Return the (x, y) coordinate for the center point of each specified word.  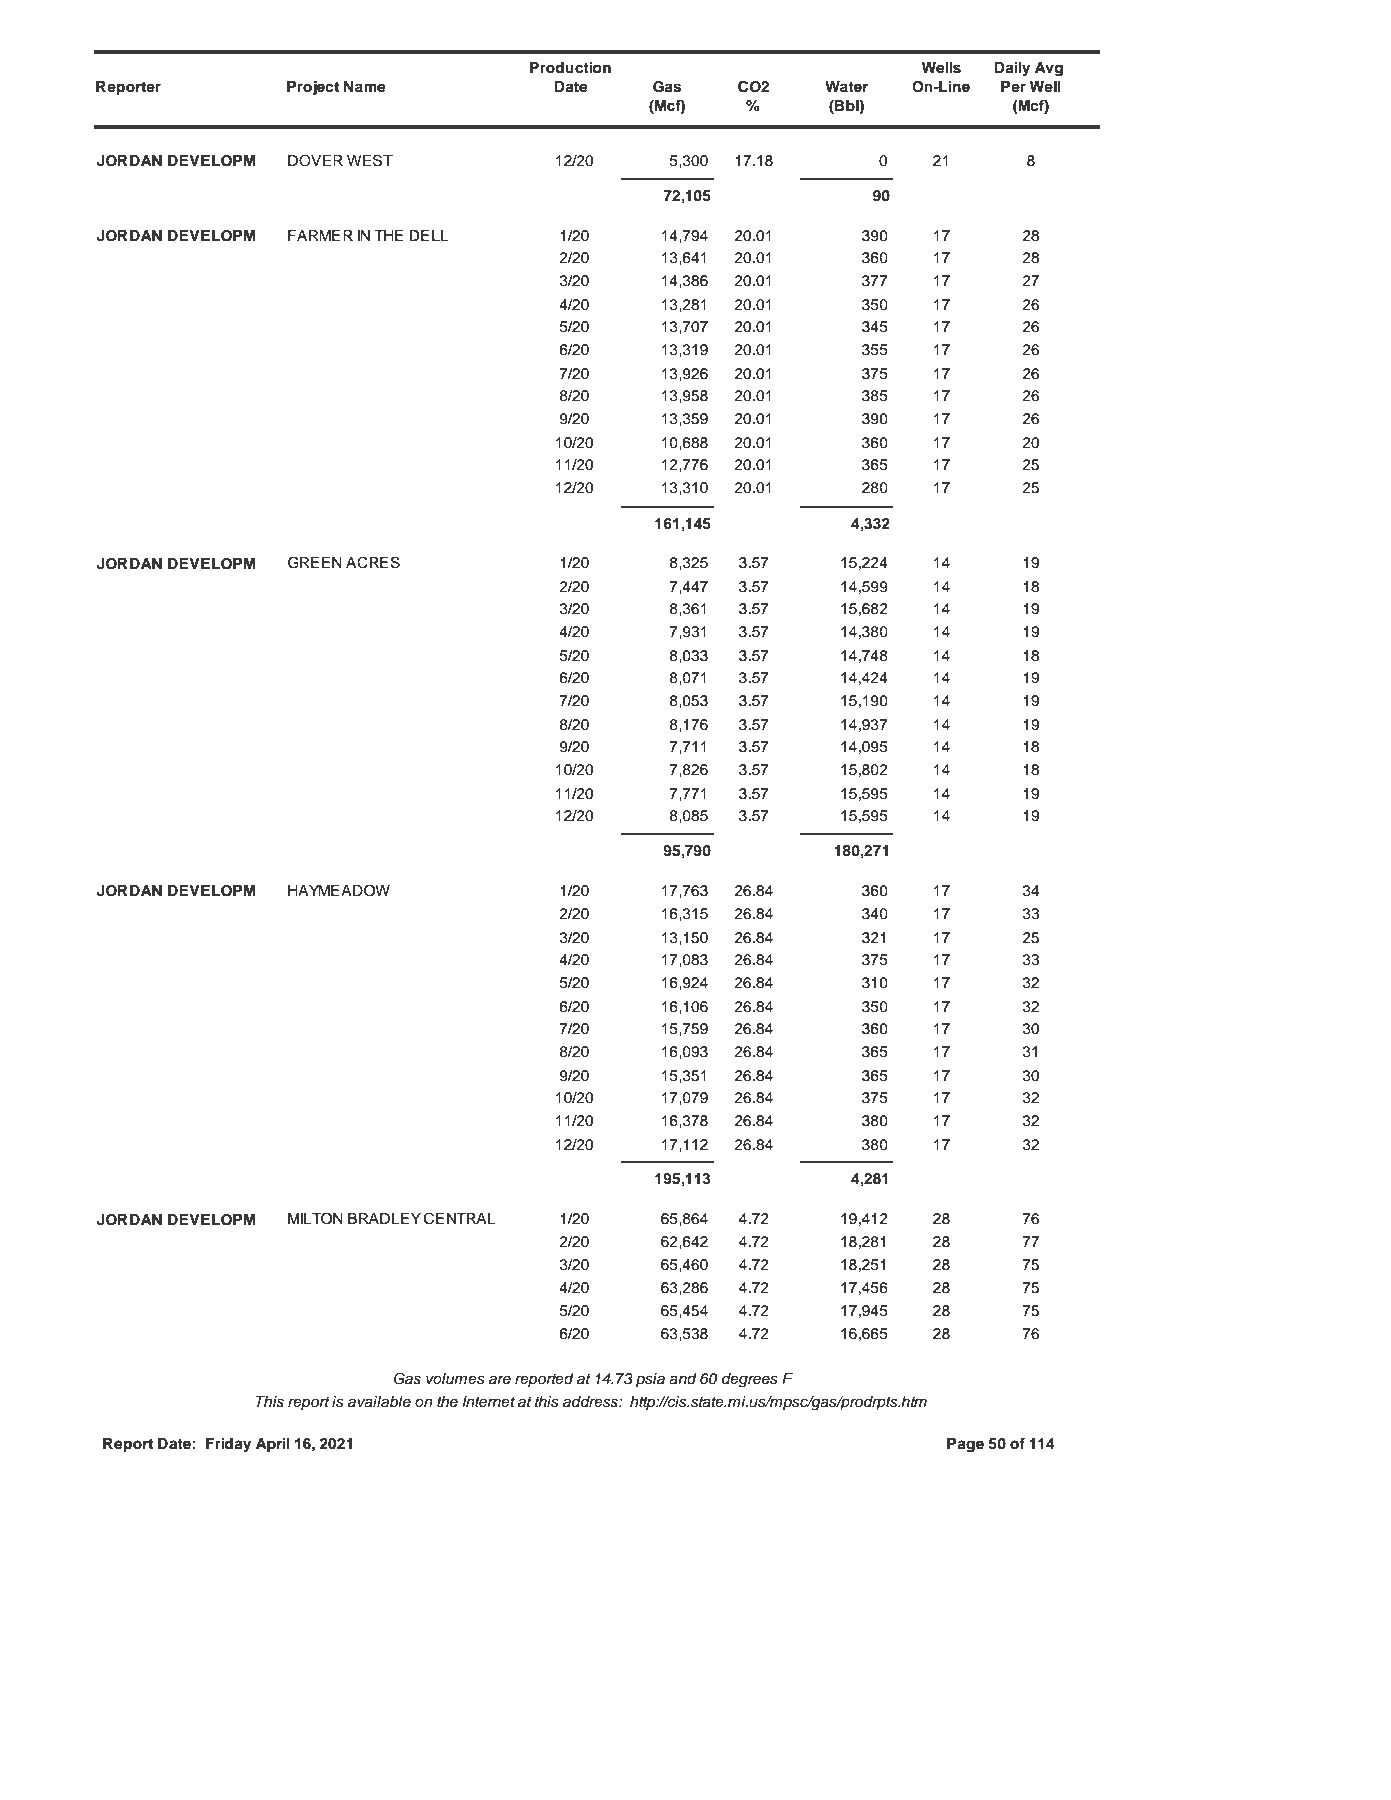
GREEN (315, 562)
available (379, 1402)
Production (570, 68)
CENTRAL (460, 1218)
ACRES (373, 562)
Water (846, 86)
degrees (750, 1380)
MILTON (315, 1218)
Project (313, 88)
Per (1013, 87)
